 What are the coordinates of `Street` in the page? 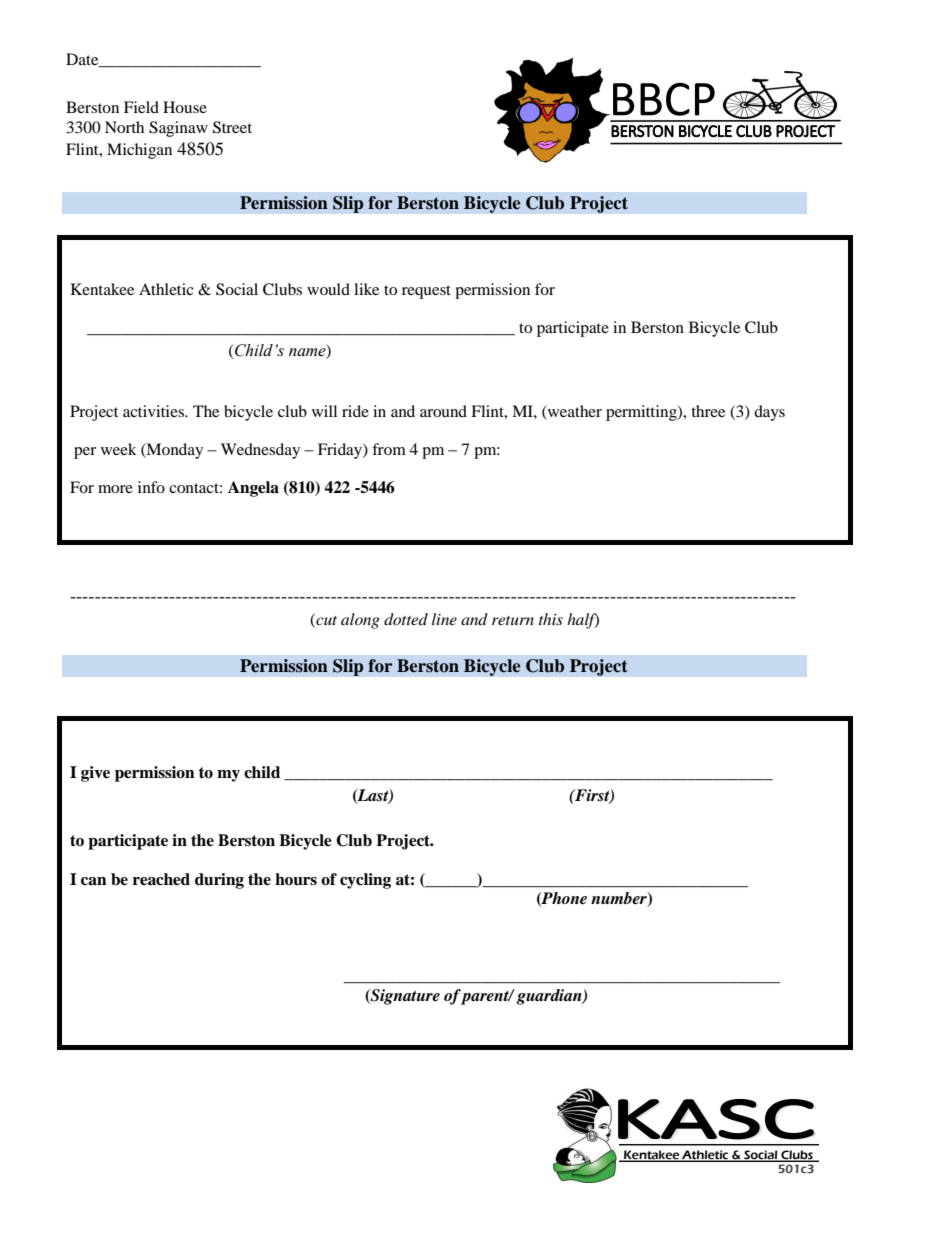 It's located at (232, 127).
